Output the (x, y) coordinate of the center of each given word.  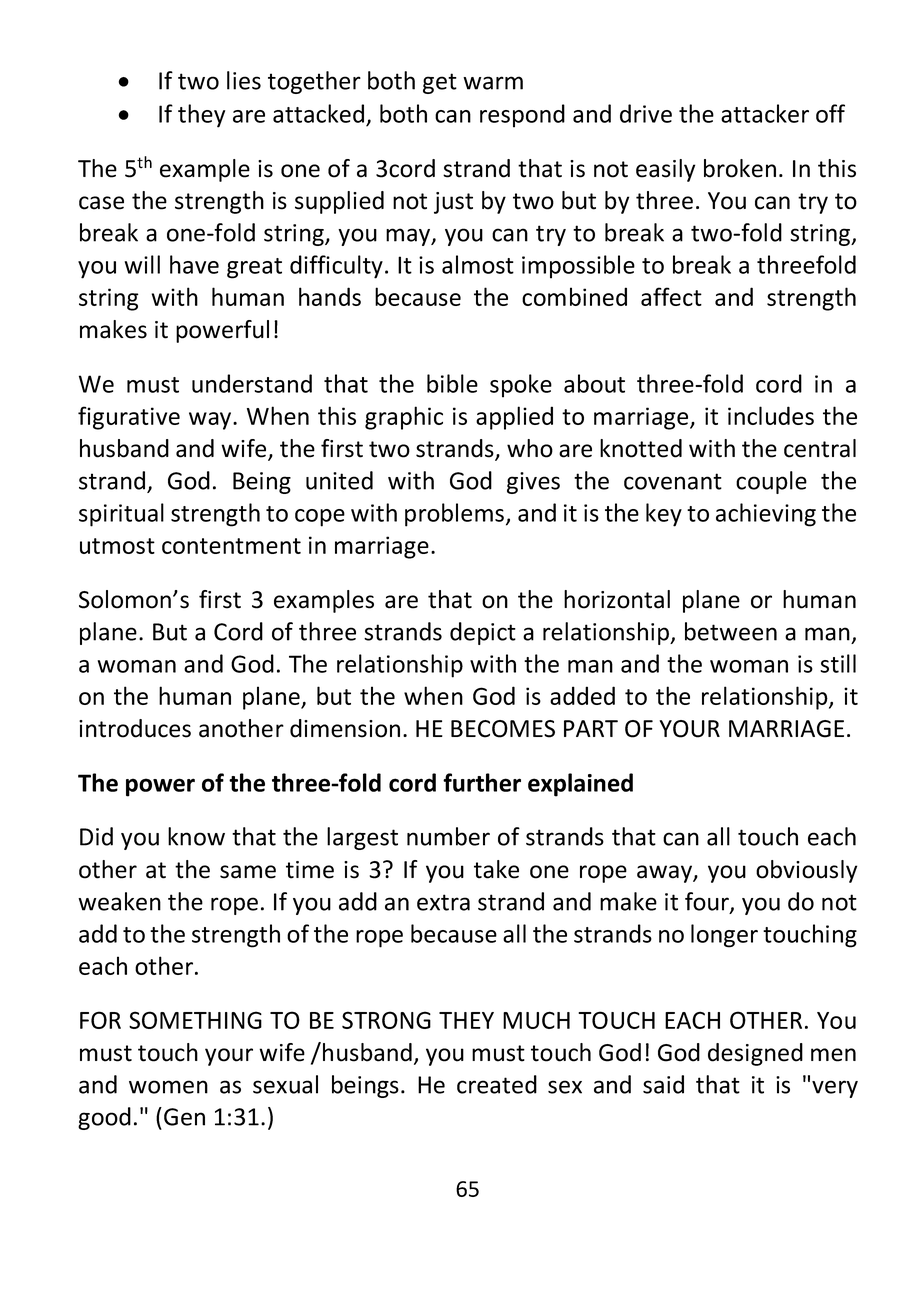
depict (483, 633)
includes (771, 415)
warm (493, 83)
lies (244, 80)
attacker (765, 113)
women (168, 1087)
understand (252, 383)
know (196, 836)
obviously (806, 871)
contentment (231, 546)
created (497, 1084)
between (731, 631)
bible (452, 383)
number (448, 836)
